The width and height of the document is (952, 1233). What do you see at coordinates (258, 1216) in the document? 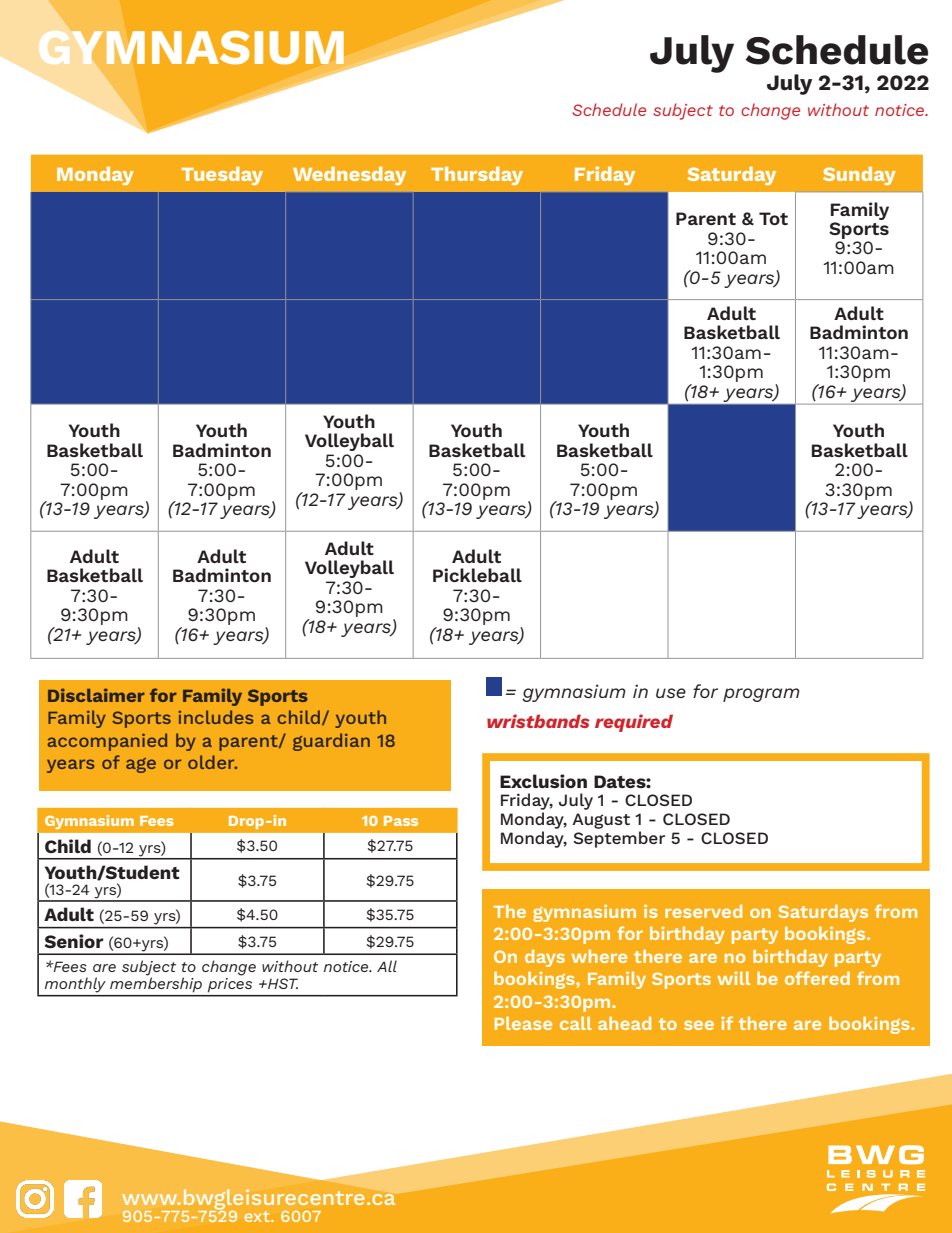
I see `ext` at bounding box center [258, 1216].
